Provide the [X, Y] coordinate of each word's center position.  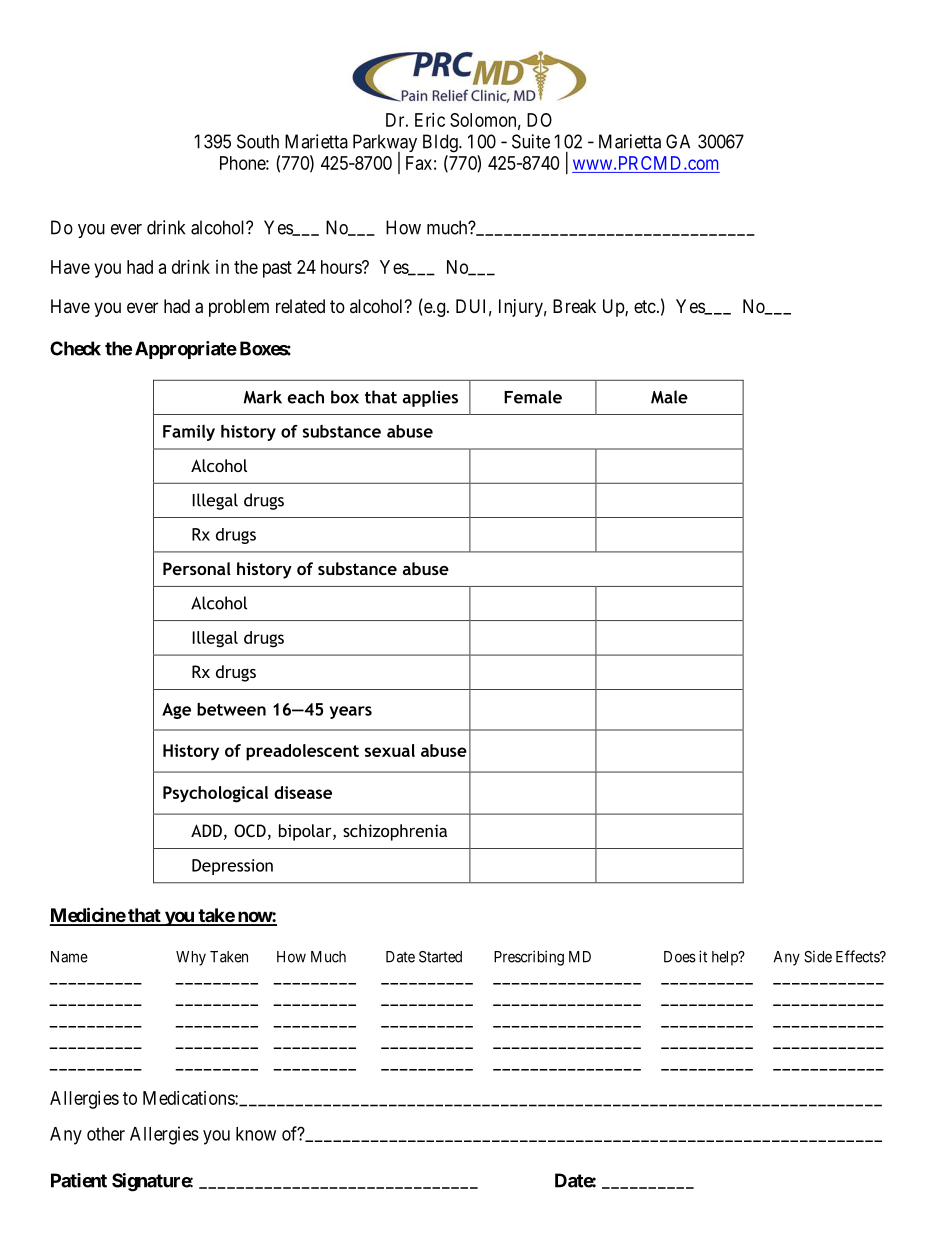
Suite [531, 141]
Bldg [441, 143]
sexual [390, 750]
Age [176, 711]
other [106, 1134]
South [258, 141]
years [351, 712]
